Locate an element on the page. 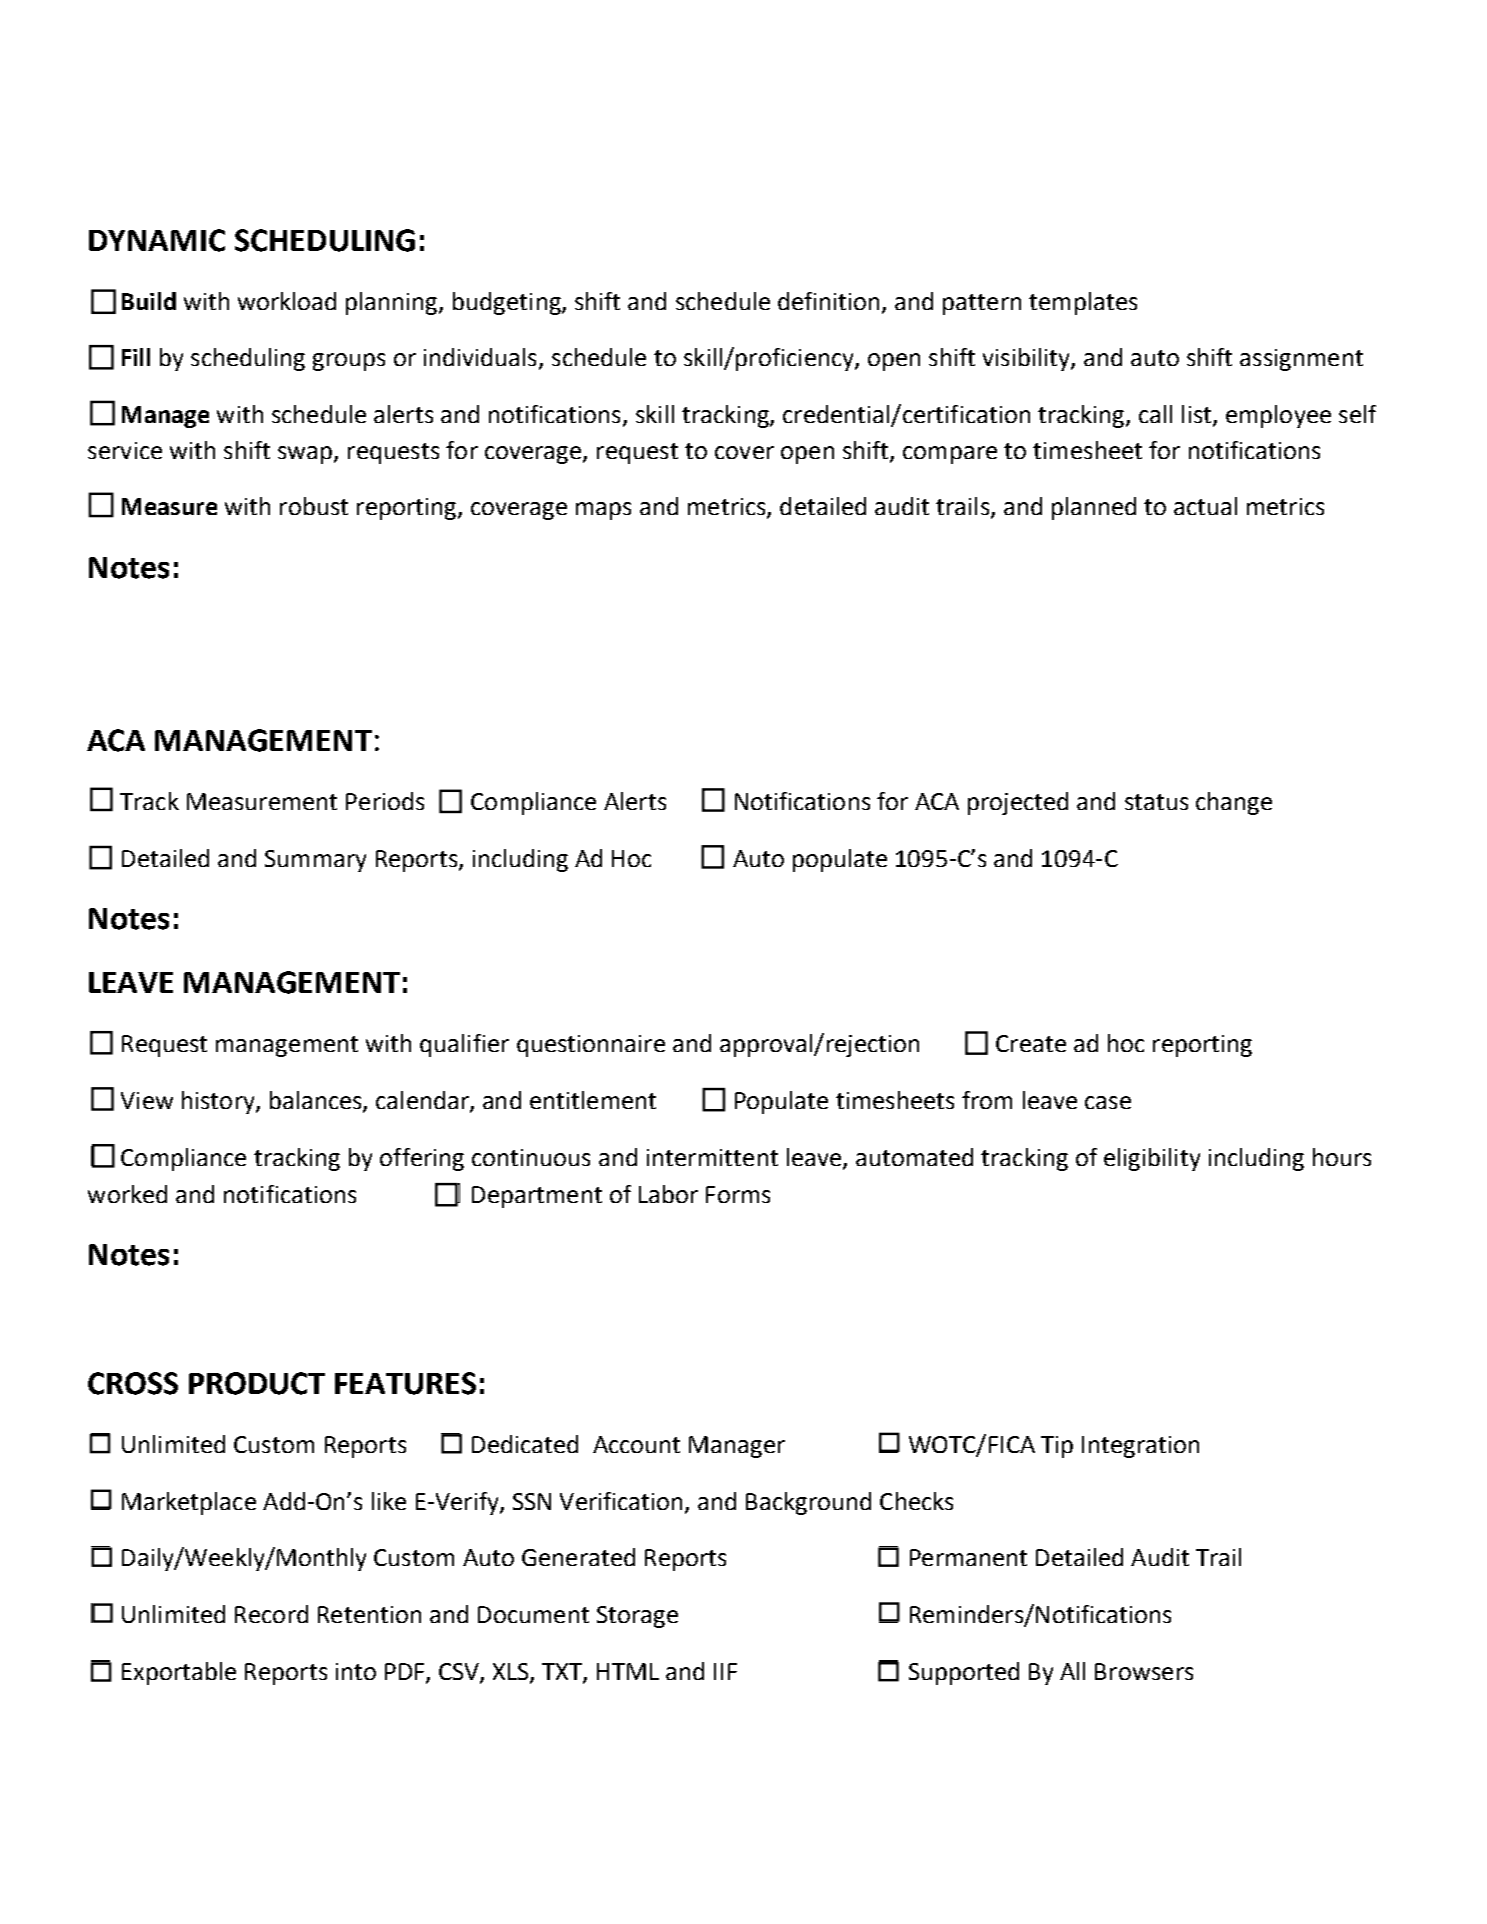 The image size is (1487, 1924). questionnaire is located at coordinates (591, 1046).
